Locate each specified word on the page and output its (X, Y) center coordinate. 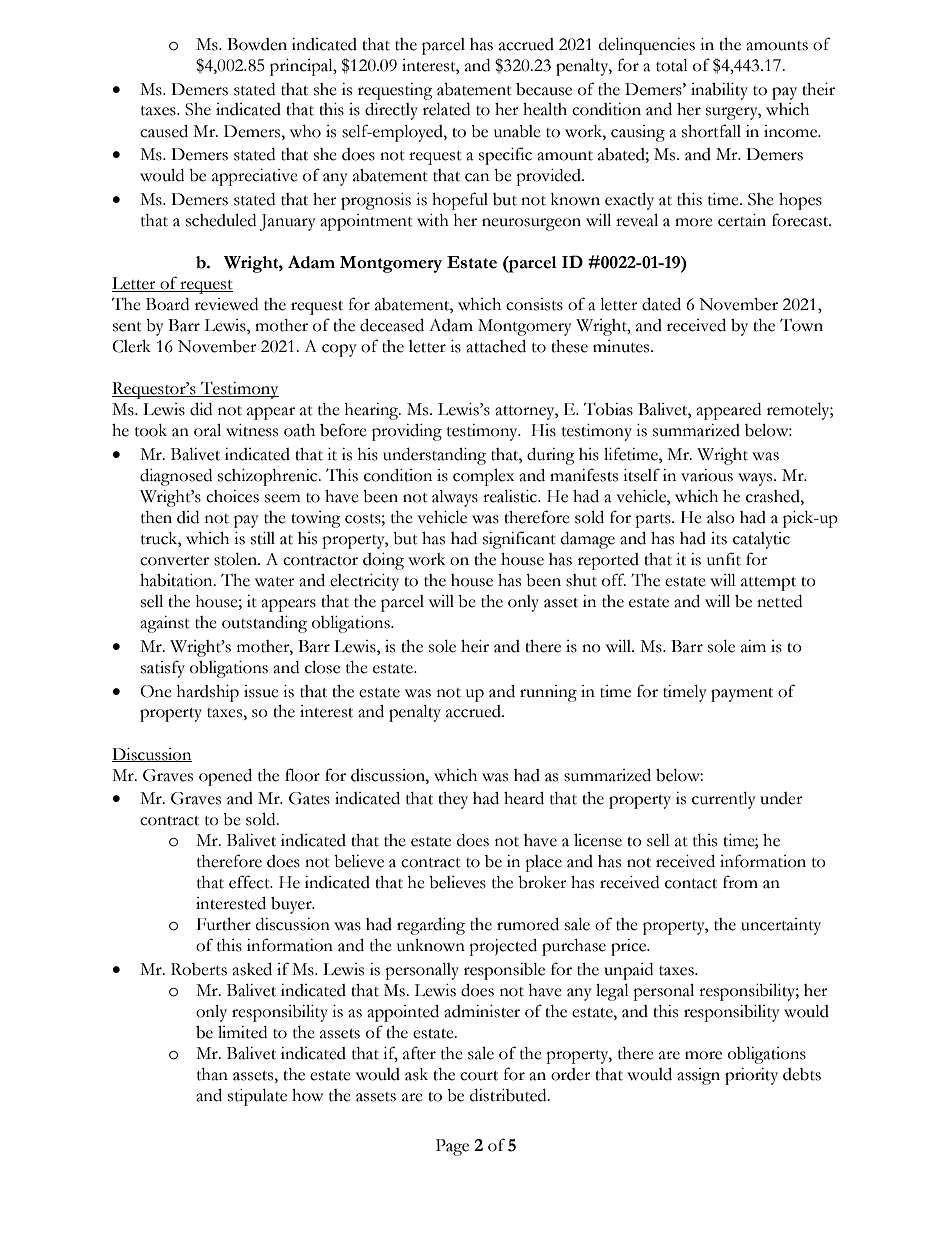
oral (207, 430)
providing (407, 432)
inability (719, 91)
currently (724, 800)
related (446, 109)
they (453, 800)
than (212, 1074)
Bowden (257, 44)
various (707, 475)
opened (225, 777)
